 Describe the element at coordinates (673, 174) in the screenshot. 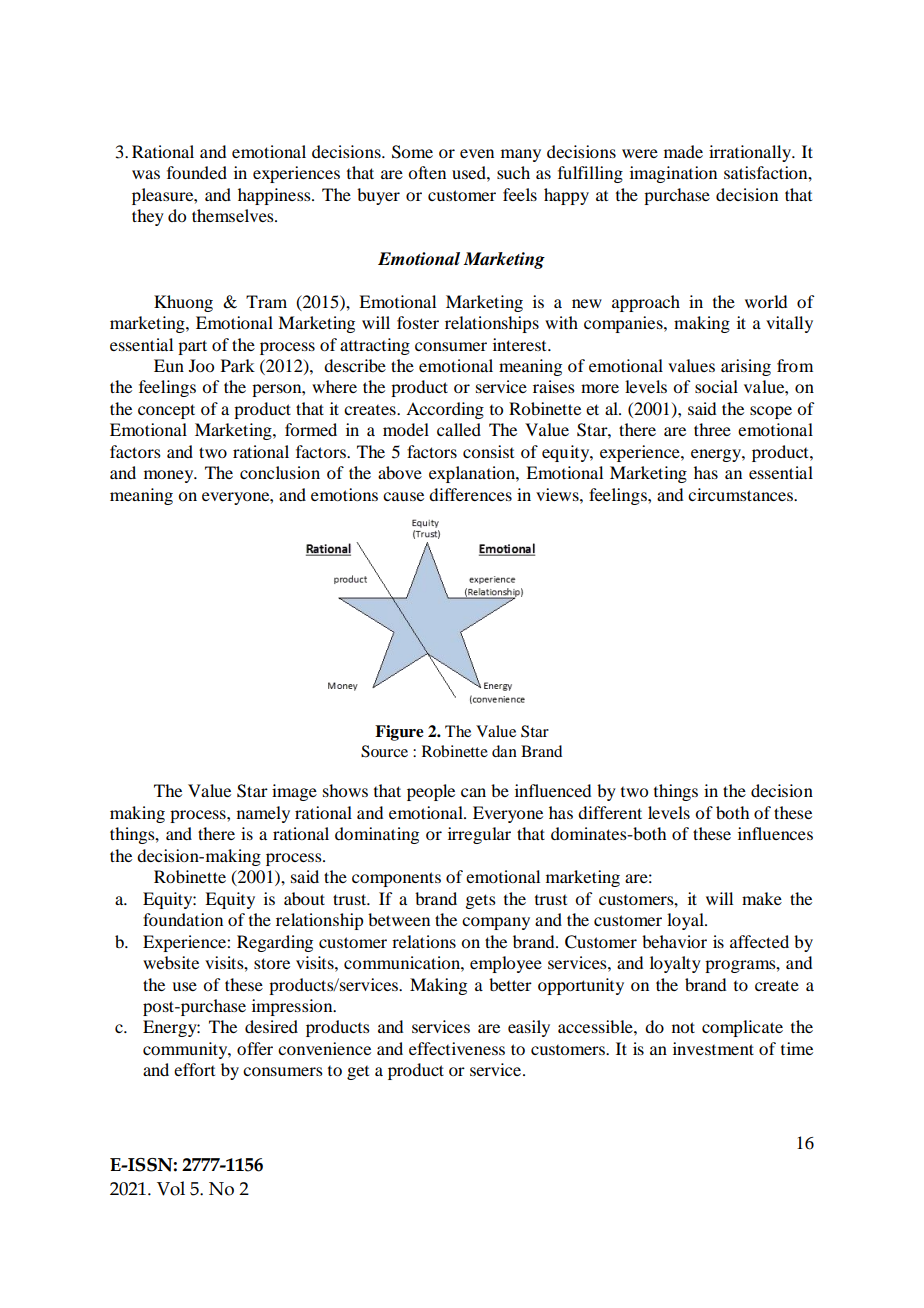

I see `imagination` at that location.
